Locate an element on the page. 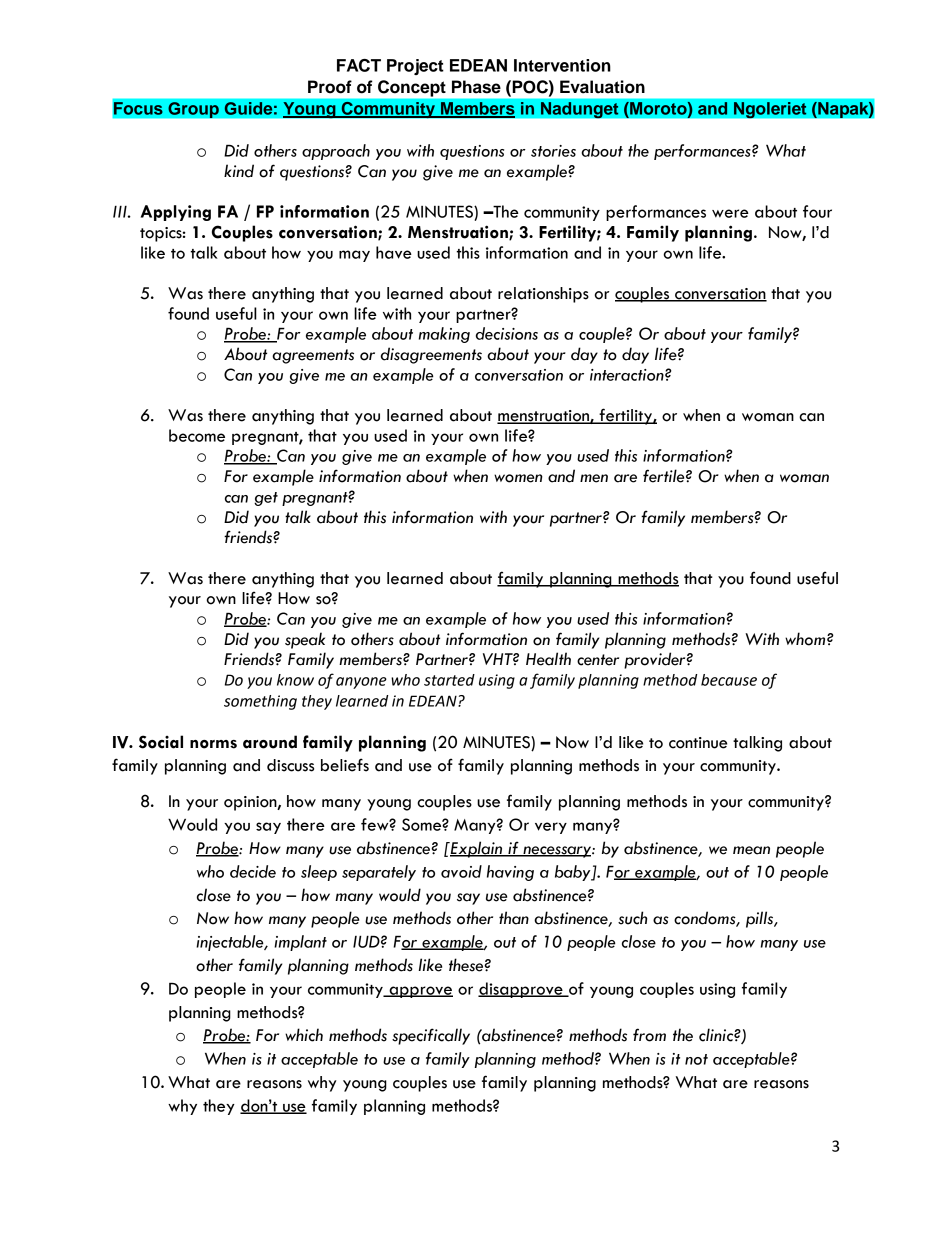 This page has height=1233, width=952. decisions is located at coordinates (507, 333).
